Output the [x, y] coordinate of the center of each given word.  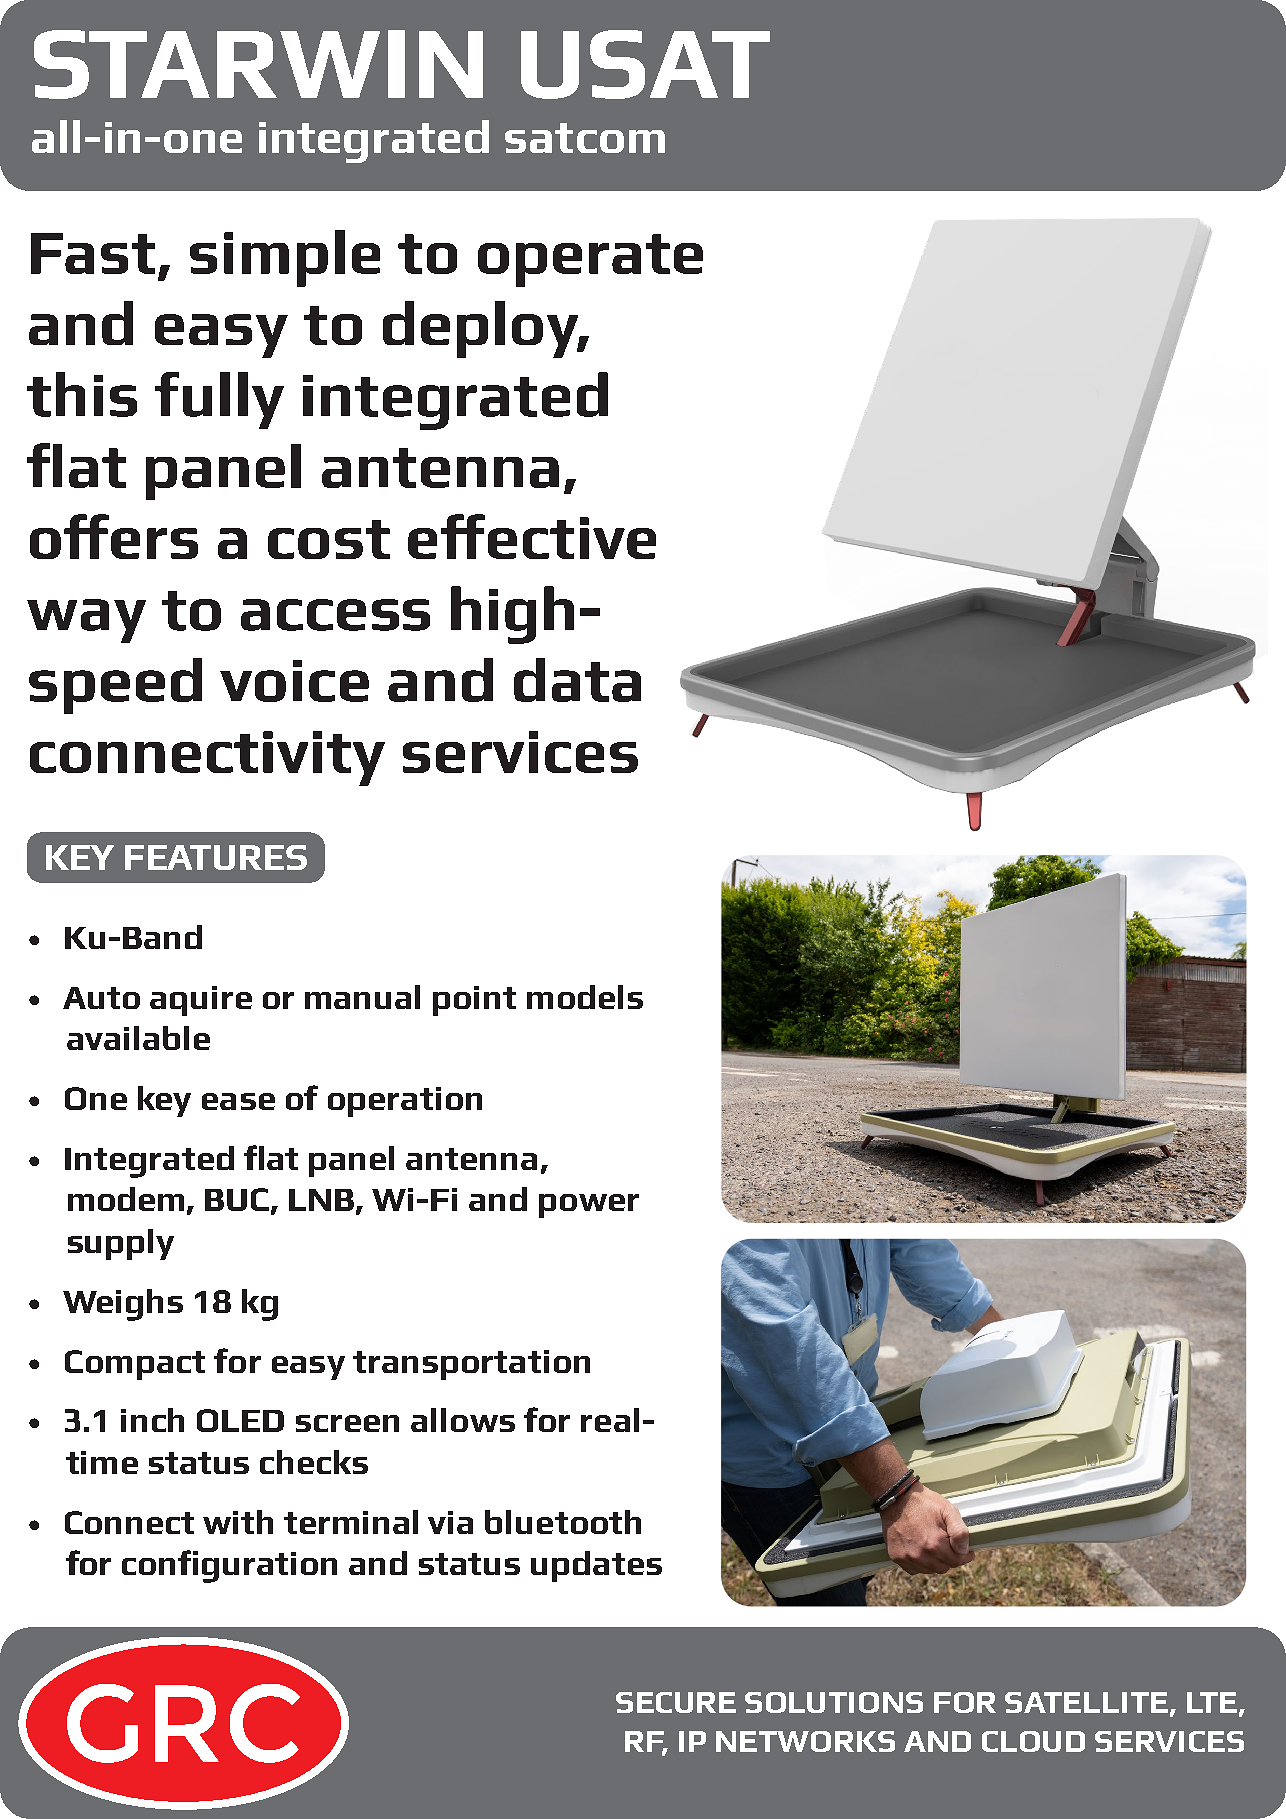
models [585, 997]
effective [532, 536]
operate [590, 260]
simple [285, 258]
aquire [201, 1001]
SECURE [676, 1702]
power [589, 1206]
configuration [229, 1566]
